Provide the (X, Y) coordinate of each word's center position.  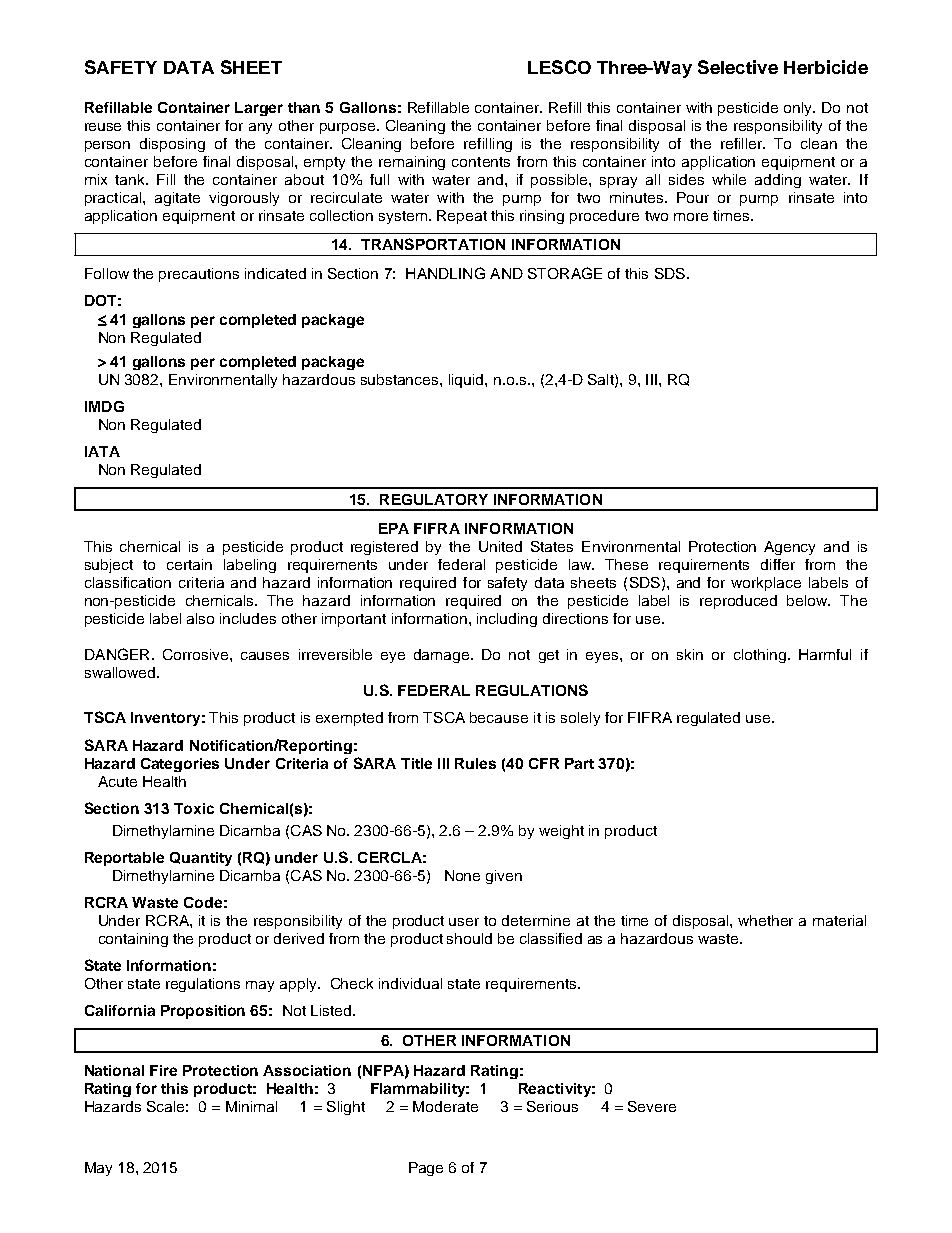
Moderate (445, 1106)
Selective (738, 67)
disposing (172, 145)
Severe (652, 1106)
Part (579, 763)
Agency (789, 548)
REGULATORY (434, 499)
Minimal (251, 1106)
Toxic (194, 808)
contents (481, 162)
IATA (102, 451)
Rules (475, 763)
